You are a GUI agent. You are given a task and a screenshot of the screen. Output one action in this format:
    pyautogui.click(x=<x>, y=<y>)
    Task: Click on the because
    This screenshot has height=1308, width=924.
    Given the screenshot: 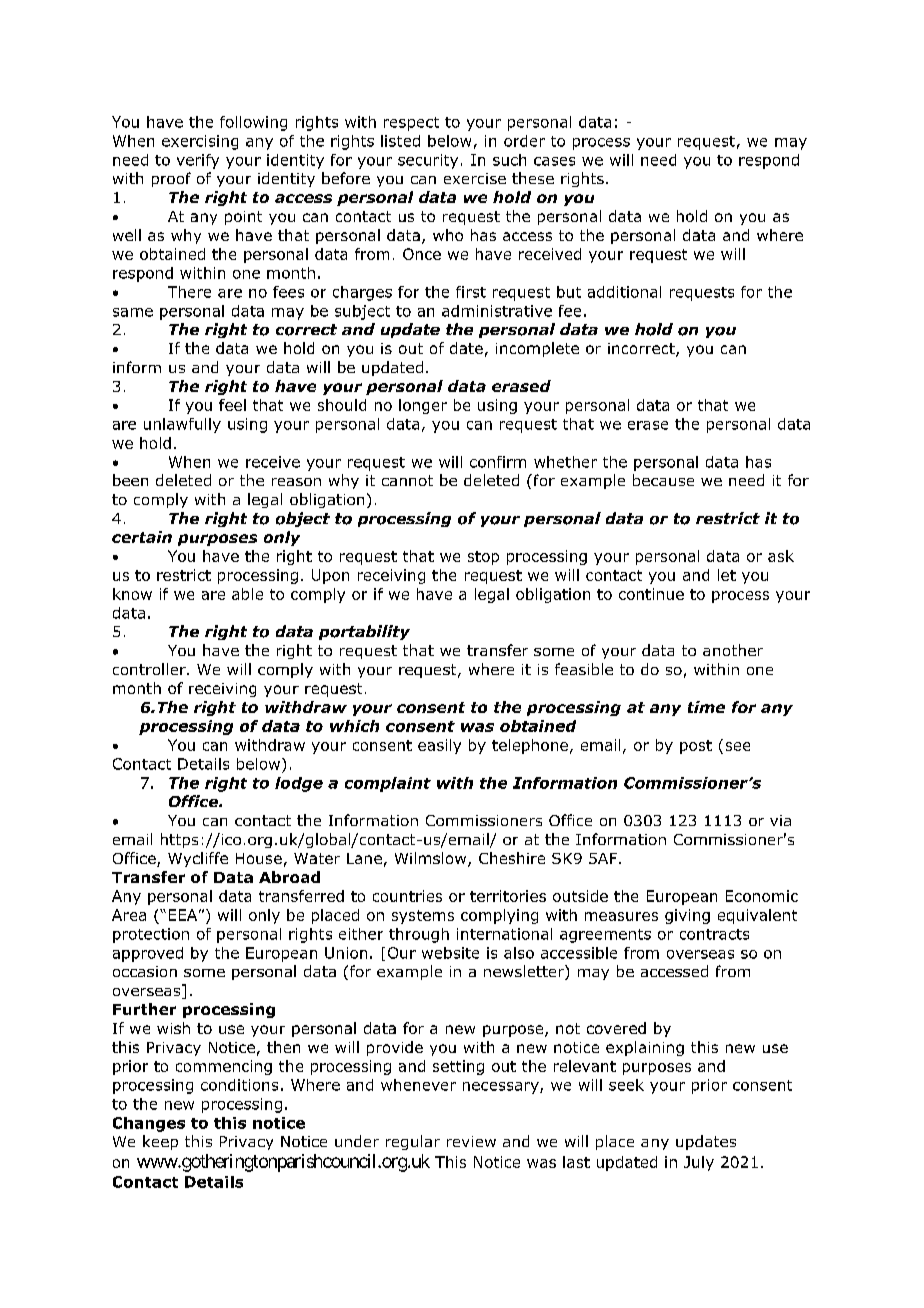 What is the action you would take?
    pyautogui.click(x=663, y=480)
